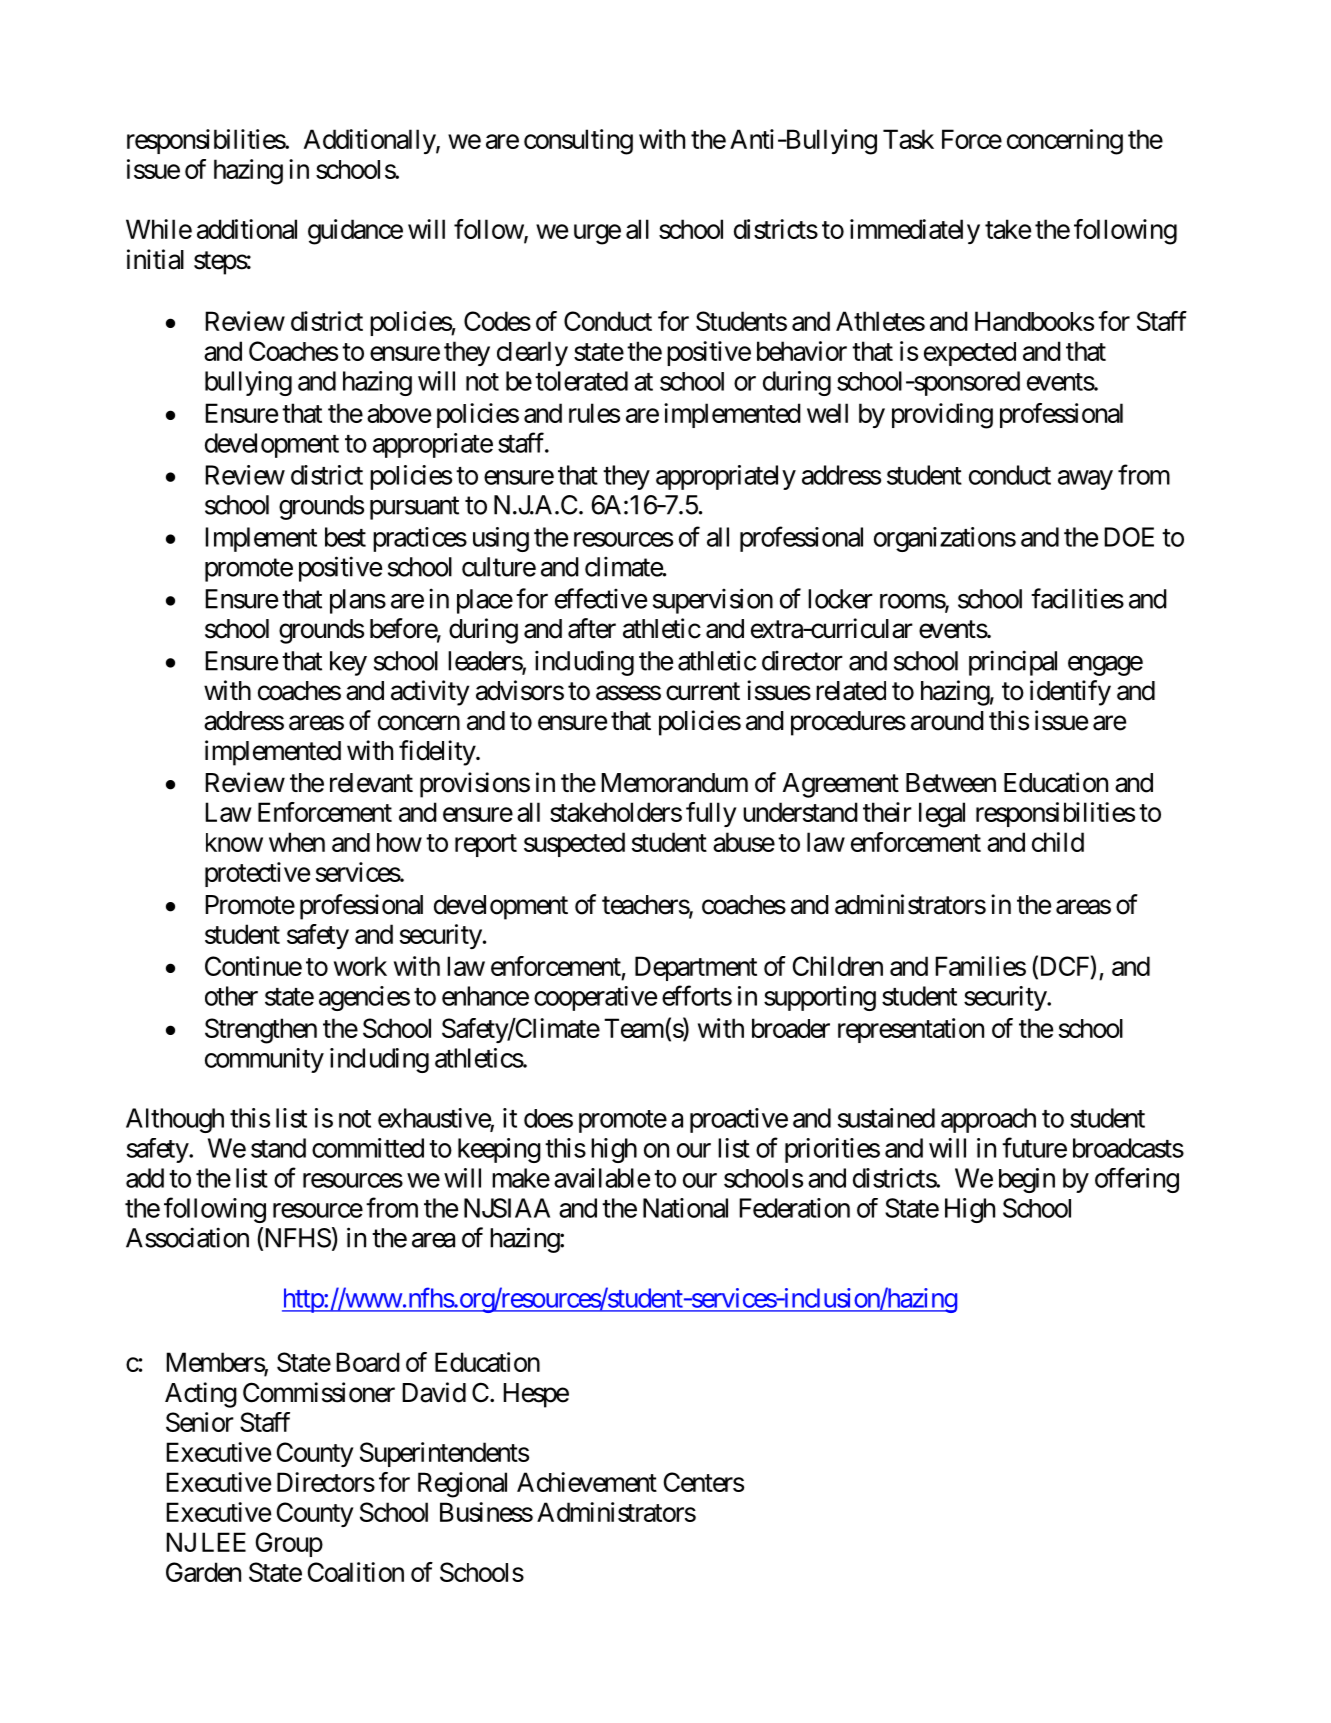 Image resolution: width=1331 pixels, height=1723 pixels. What do you see at coordinates (578, 142) in the screenshot?
I see `consulting` at bounding box center [578, 142].
